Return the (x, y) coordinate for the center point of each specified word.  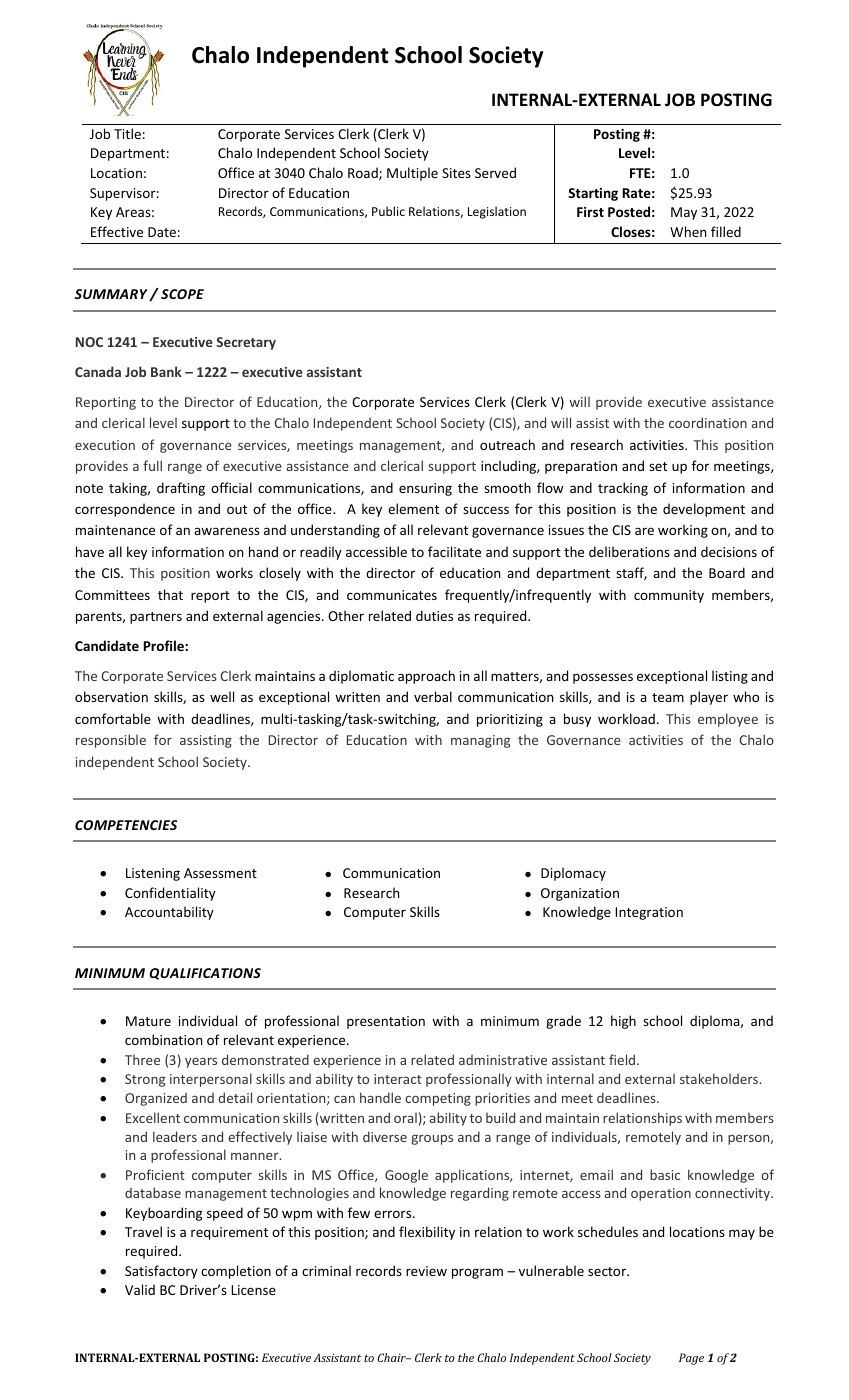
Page (691, 1359)
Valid (140, 1289)
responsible (111, 741)
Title (127, 133)
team (668, 697)
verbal (433, 696)
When (688, 231)
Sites (456, 173)
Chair (392, 1357)
